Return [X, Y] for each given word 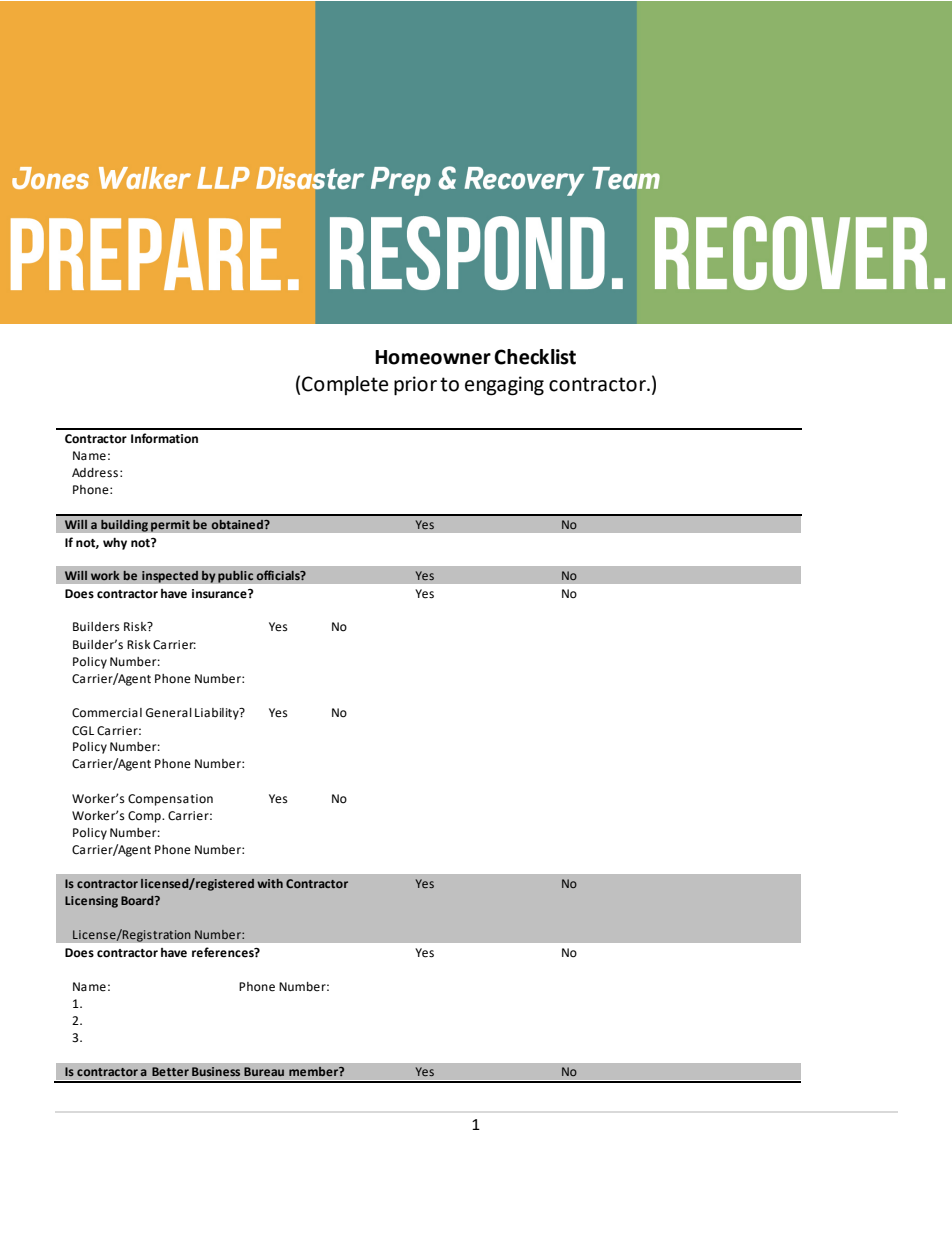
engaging [504, 386]
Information [164, 438]
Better [170, 1071]
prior [415, 386]
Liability [218, 714]
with [270, 883]
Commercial [107, 713]
